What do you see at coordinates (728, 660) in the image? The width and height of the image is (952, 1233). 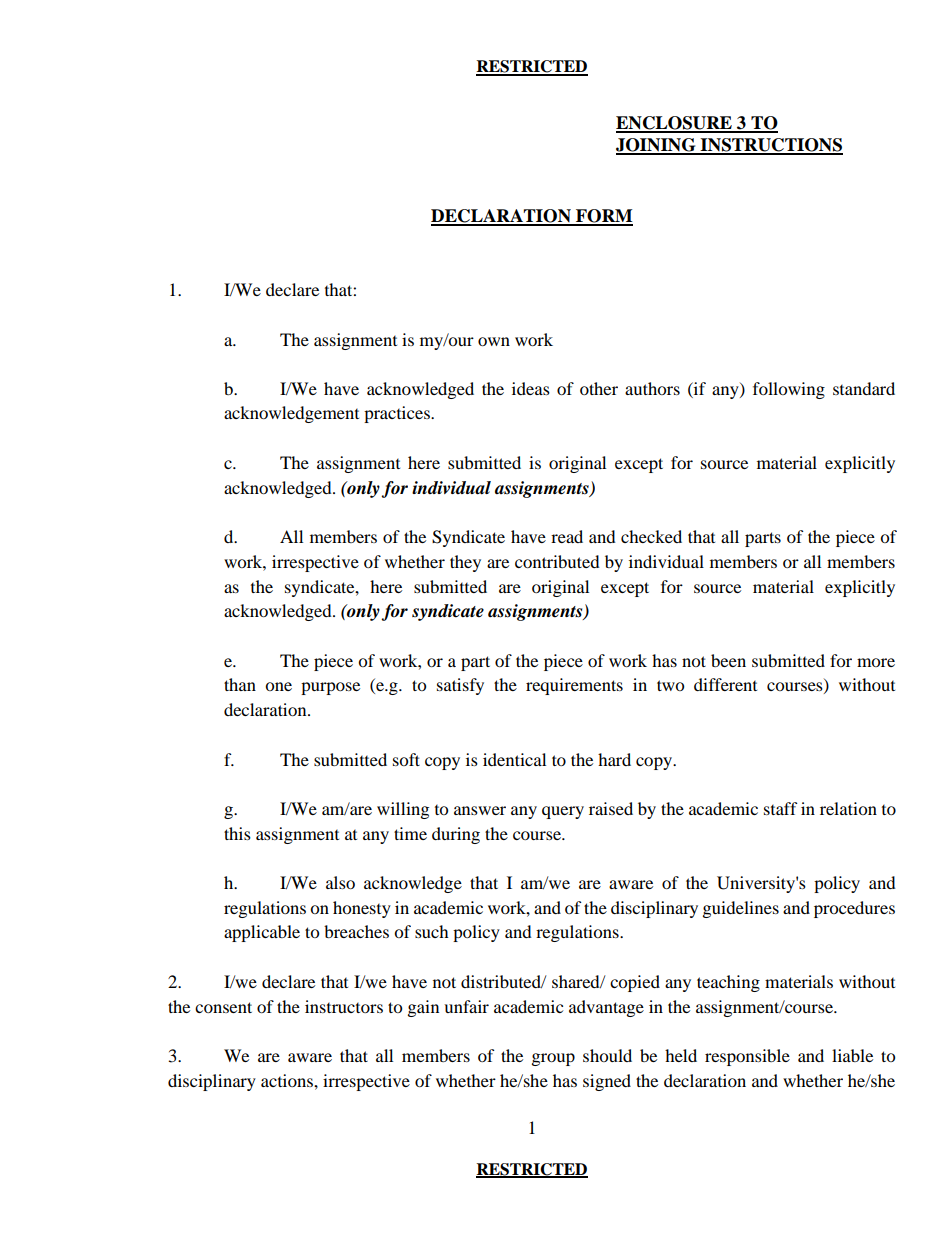 I see `been` at bounding box center [728, 660].
